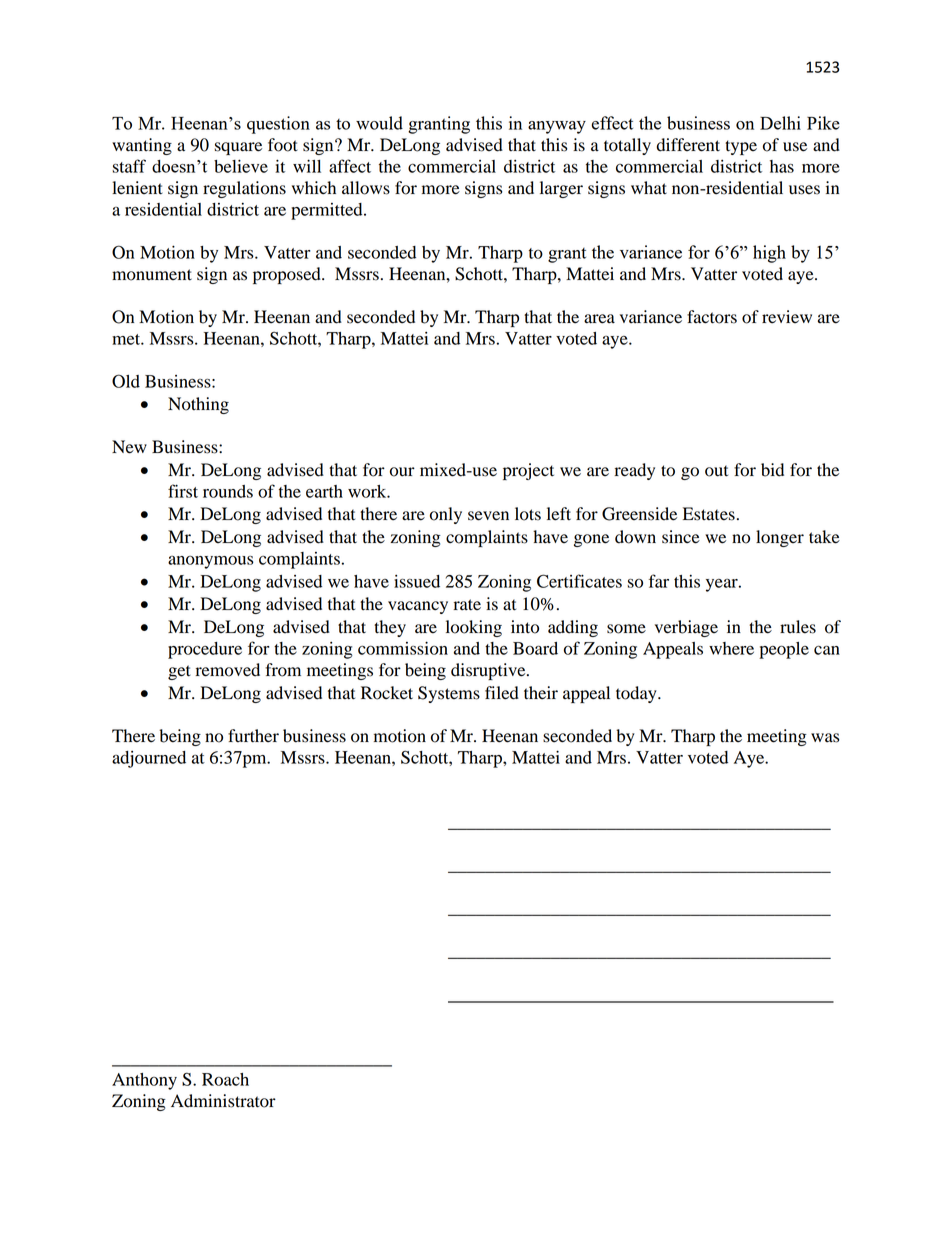  Describe the element at coordinates (238, 148) in the screenshot. I see `square` at that location.
